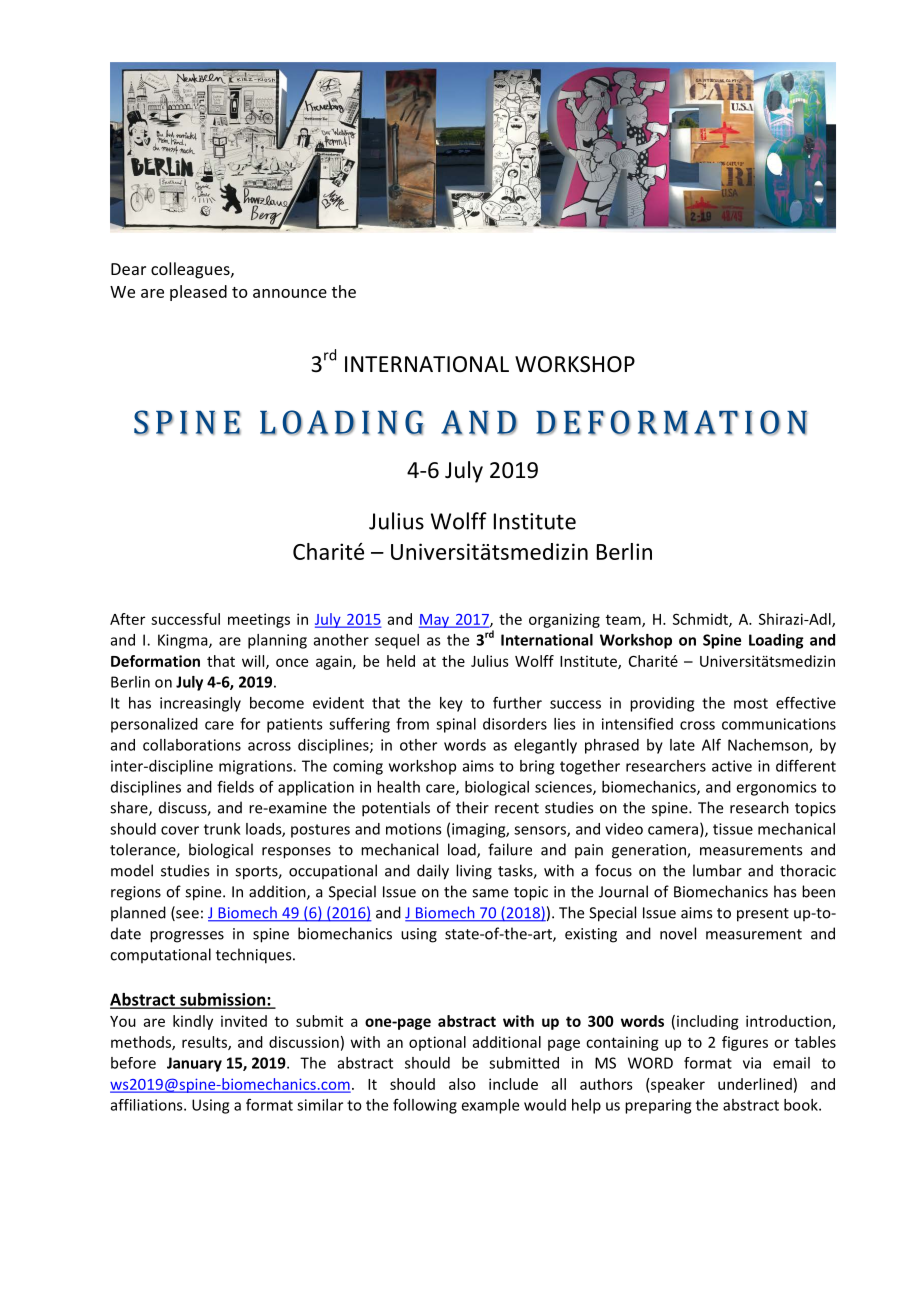 This image has height=1308, width=924. I want to click on pleased, so click(198, 293).
